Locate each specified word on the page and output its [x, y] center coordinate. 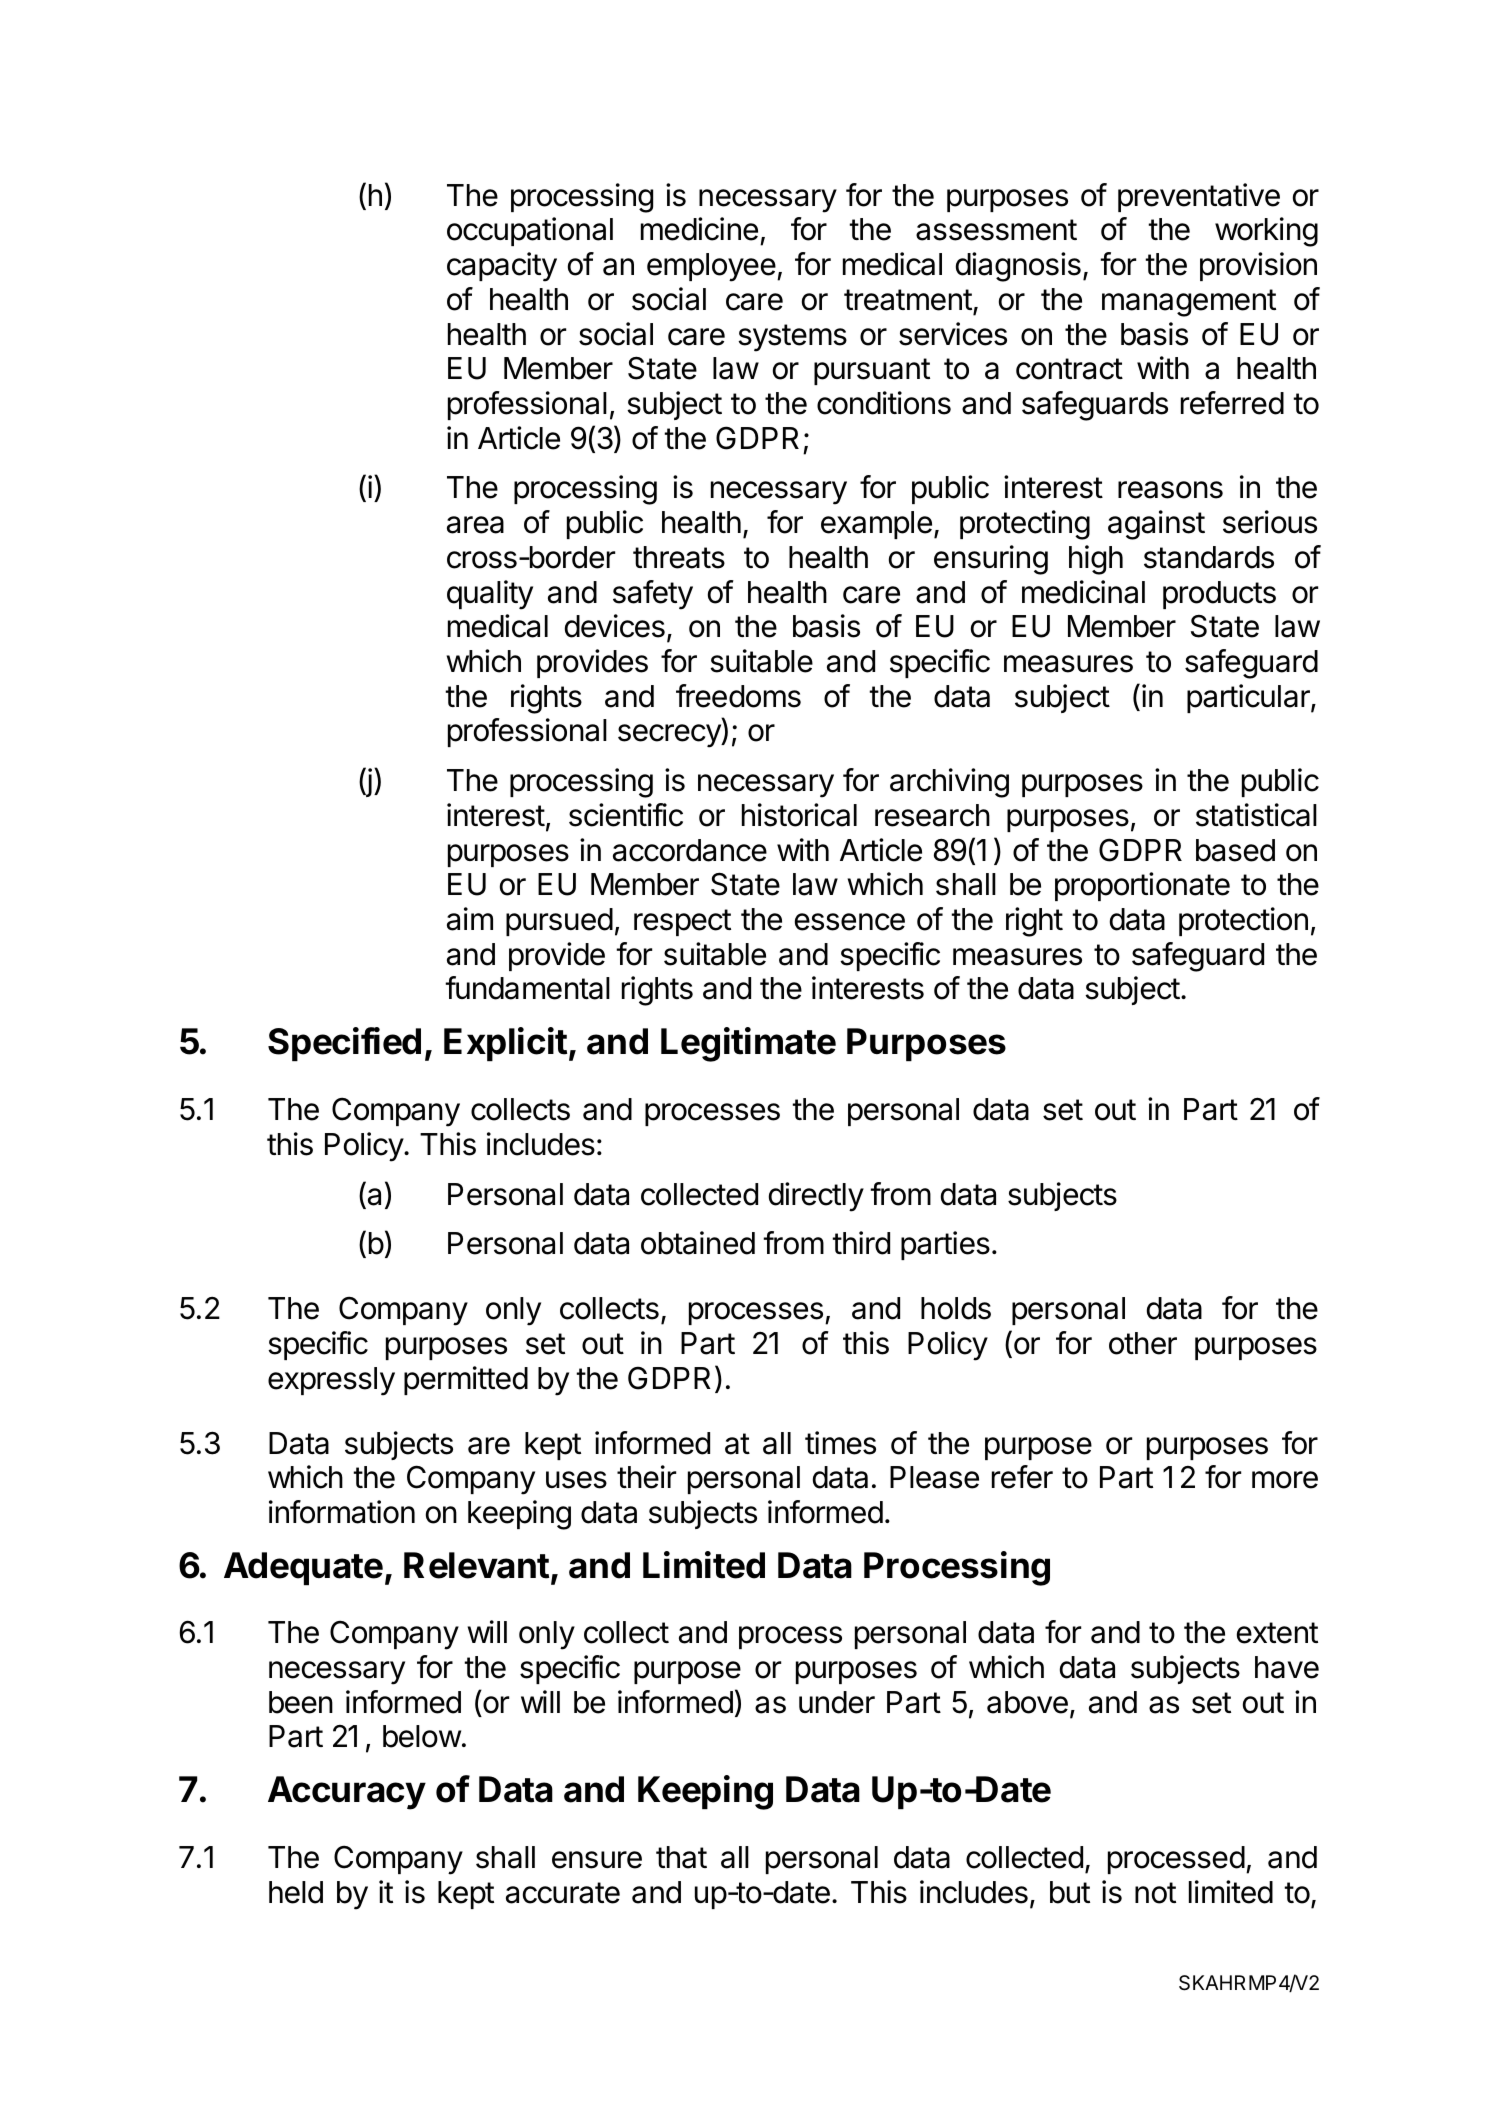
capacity [502, 267]
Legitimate [748, 1044]
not [1155, 1893]
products [1219, 595]
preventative [1199, 197]
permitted [466, 1380]
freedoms [738, 696]
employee [711, 267]
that [681, 1857]
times [840, 1443]
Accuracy [347, 1793]
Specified [344, 1044]
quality [490, 595]
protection [1243, 921]
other [1143, 1343]
